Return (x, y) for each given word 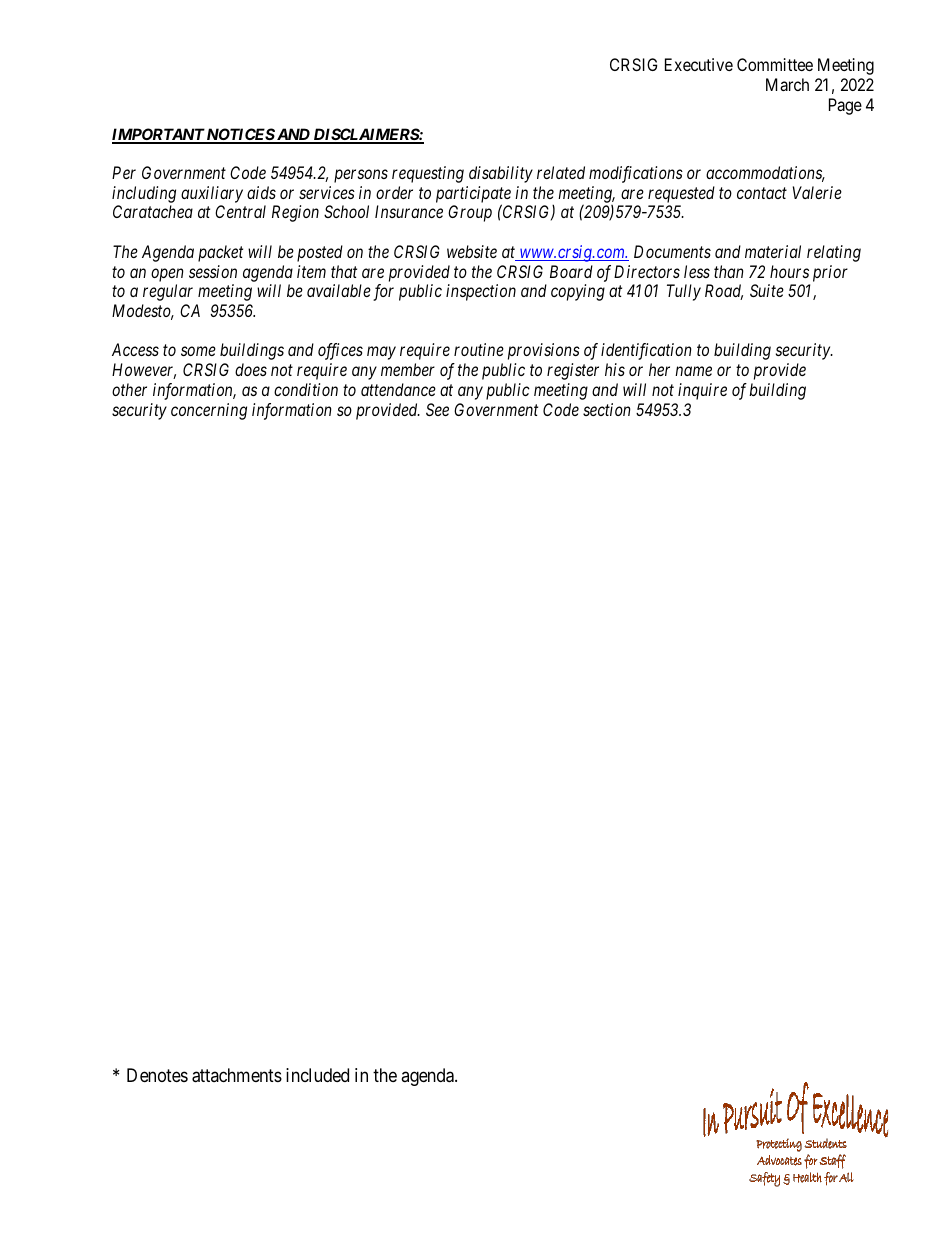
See (437, 409)
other (129, 389)
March (787, 84)
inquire (702, 391)
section (607, 409)
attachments (237, 1075)
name (693, 371)
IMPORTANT (159, 135)
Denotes (157, 1075)
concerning (209, 411)
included (317, 1075)
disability (501, 174)
